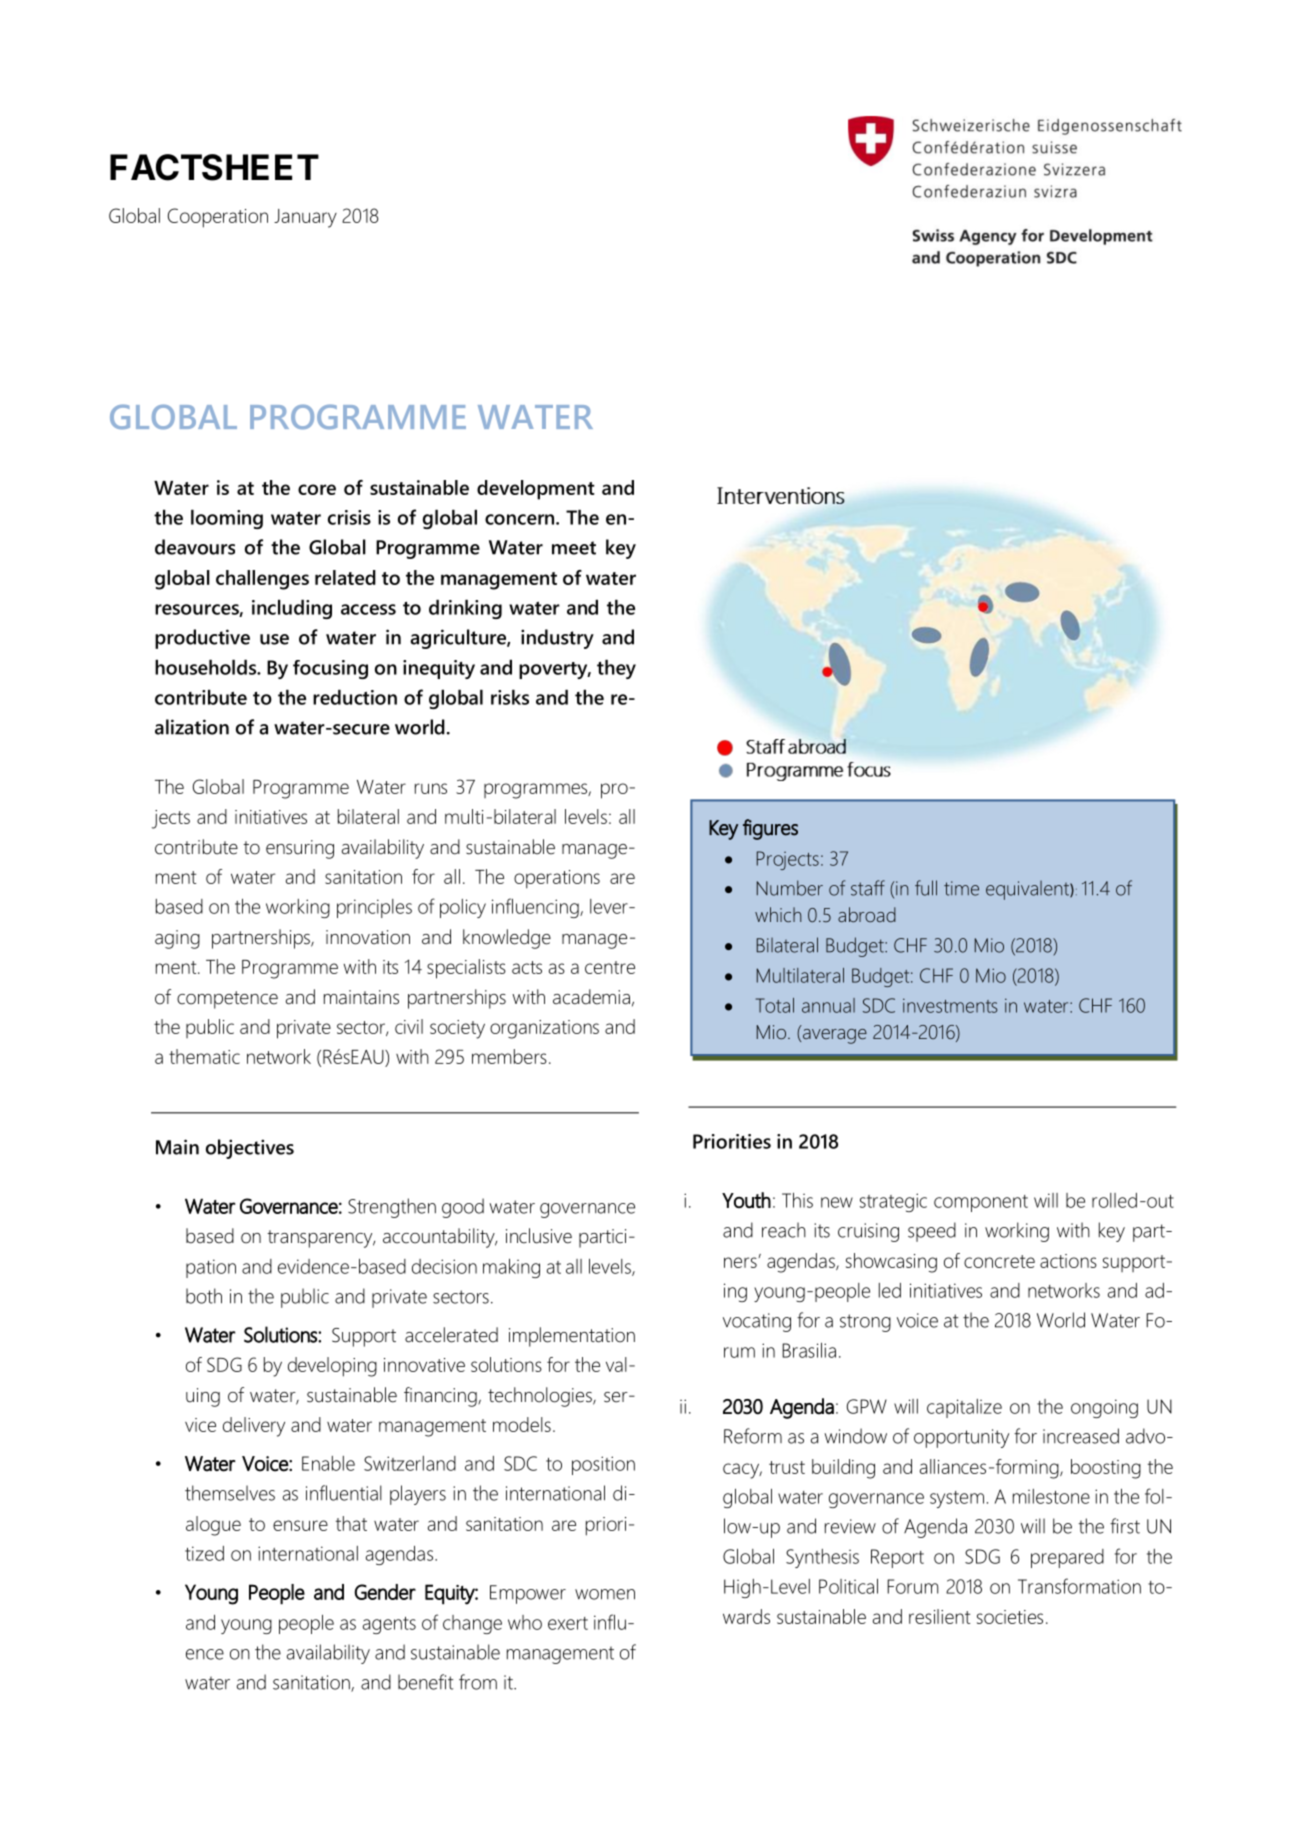  Describe the element at coordinates (610, 967) in the page. I see `centre` at that location.
